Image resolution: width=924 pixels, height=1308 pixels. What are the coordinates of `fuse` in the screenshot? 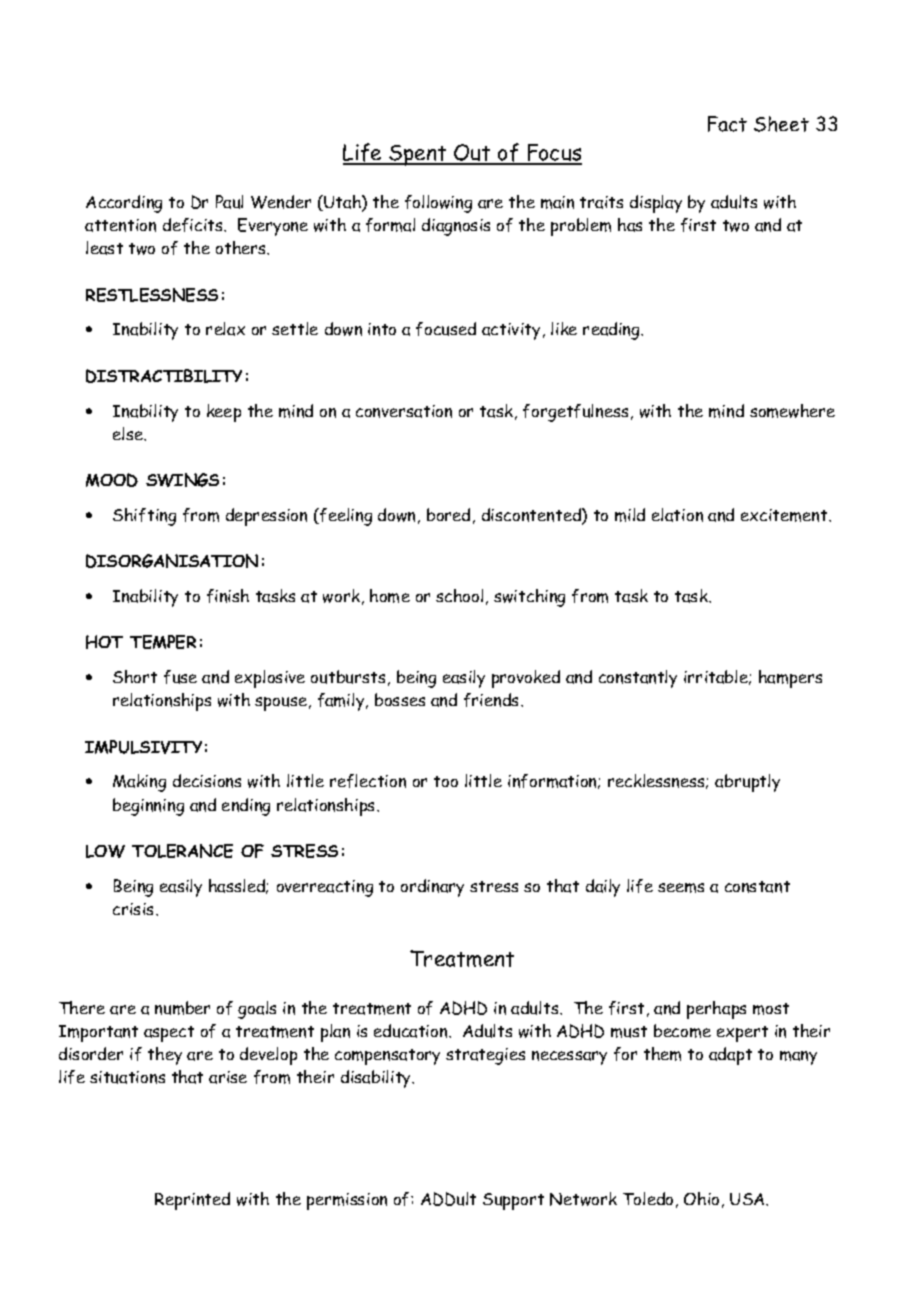 It's located at (180, 677).
